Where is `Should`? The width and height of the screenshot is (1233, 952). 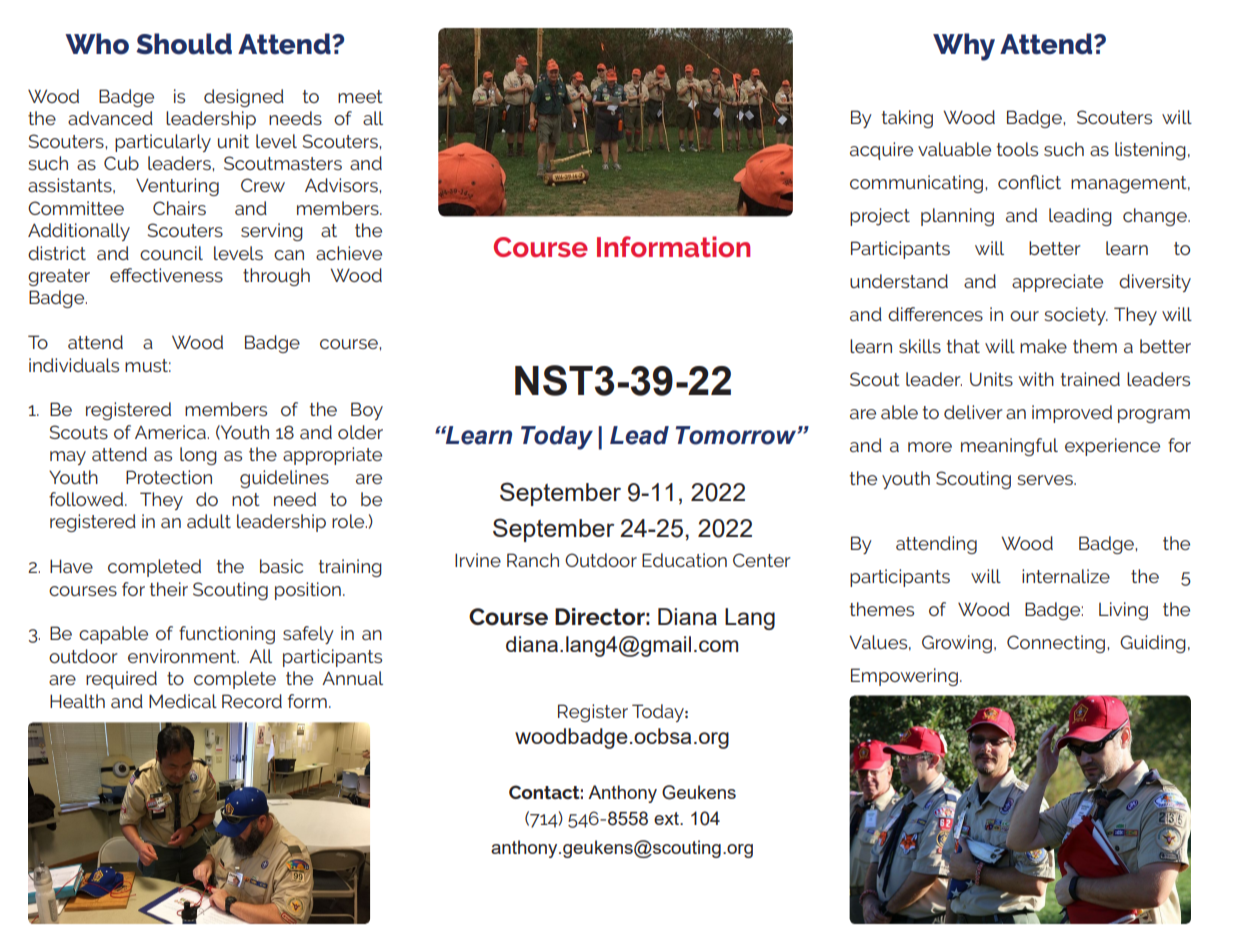
Should is located at coordinates (184, 44).
